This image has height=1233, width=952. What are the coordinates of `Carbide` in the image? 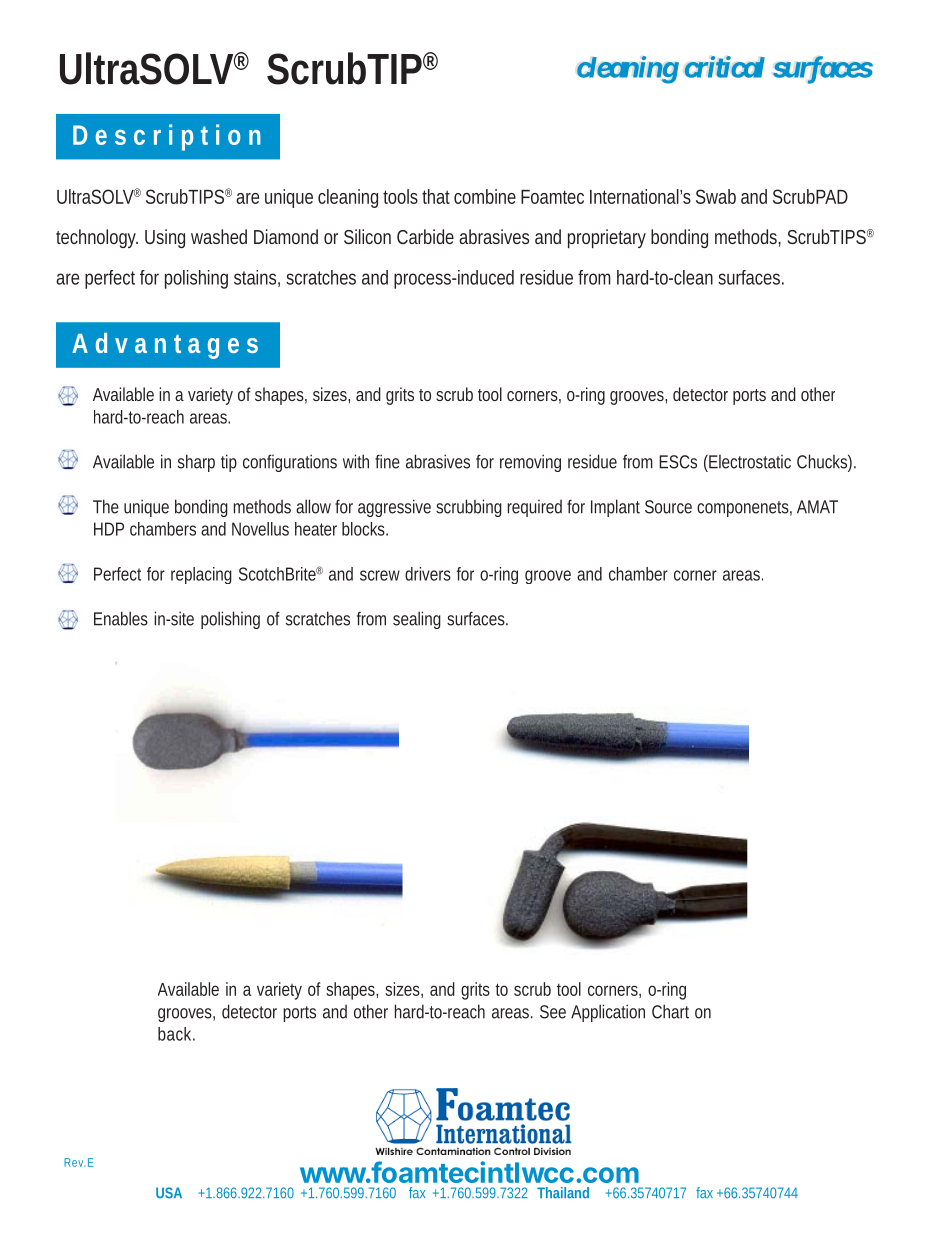 It's located at (425, 236).
